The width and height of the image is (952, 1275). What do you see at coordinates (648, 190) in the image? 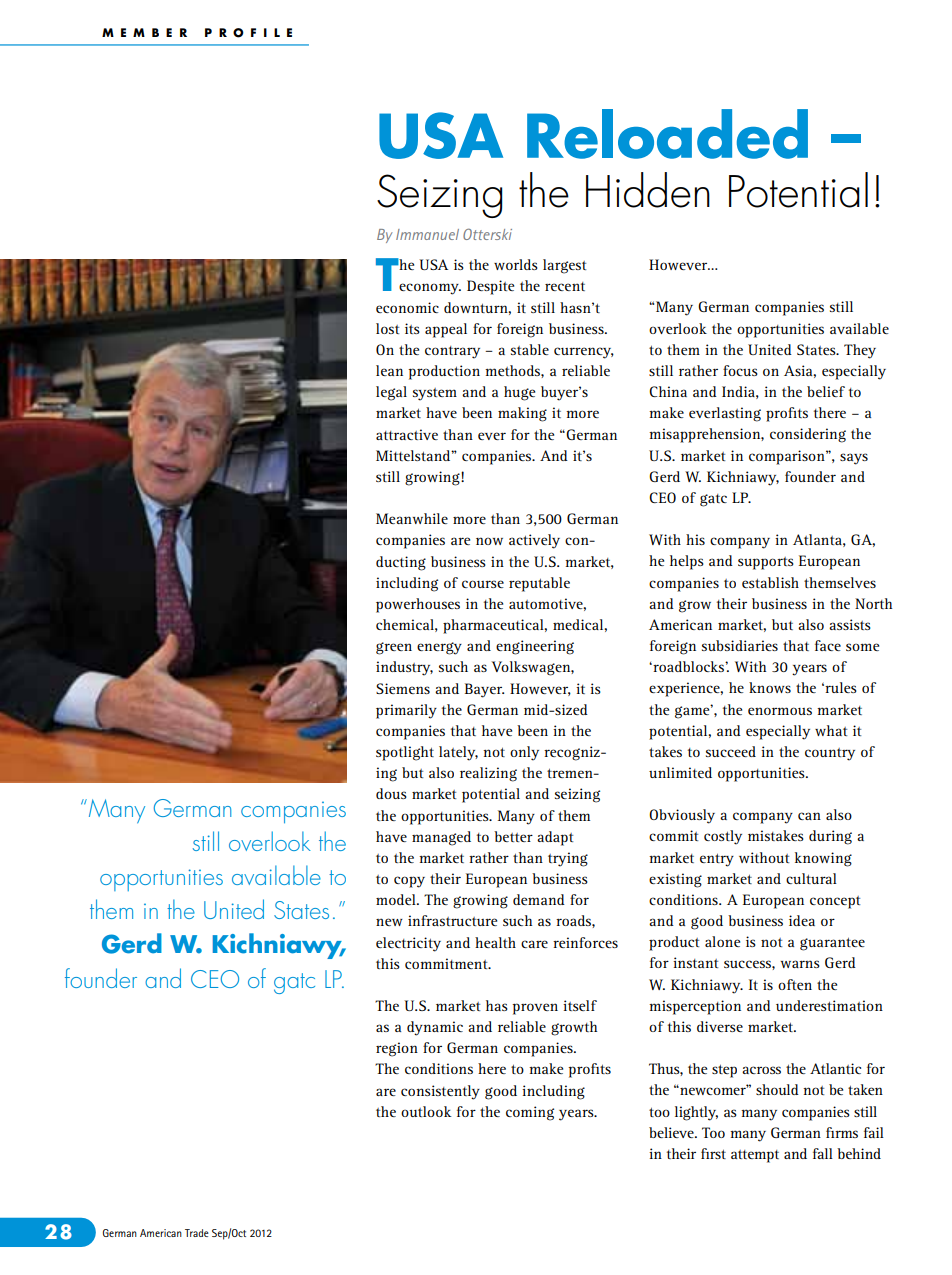
I see `Hidden` at bounding box center [648, 190].
